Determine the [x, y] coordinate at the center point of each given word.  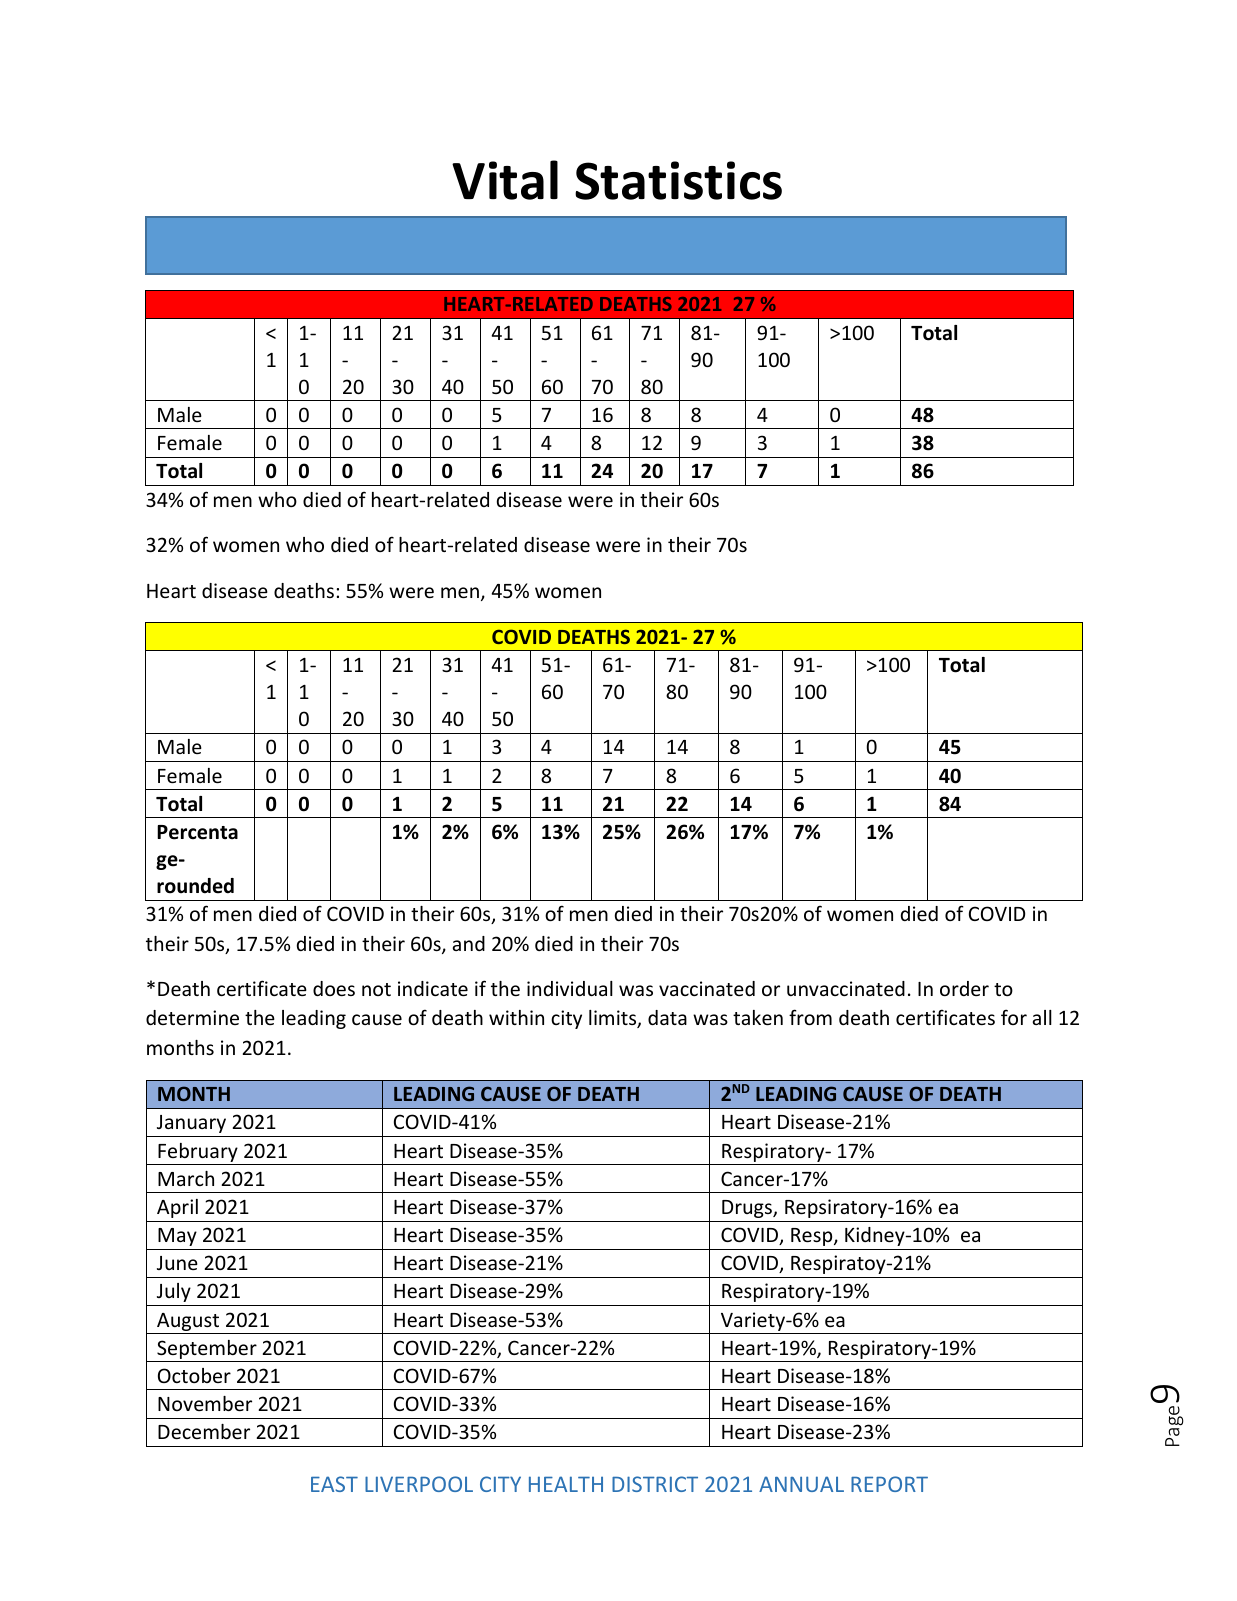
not [376, 989]
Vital [505, 180]
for [1014, 1017]
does [334, 988]
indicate [433, 988]
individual [570, 988]
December [204, 1431]
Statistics [678, 180]
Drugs [748, 1209]
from [810, 1017]
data [667, 1017]
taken [758, 1017]
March [186, 1178]
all [1042, 1017]
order [964, 988]
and [469, 943]
